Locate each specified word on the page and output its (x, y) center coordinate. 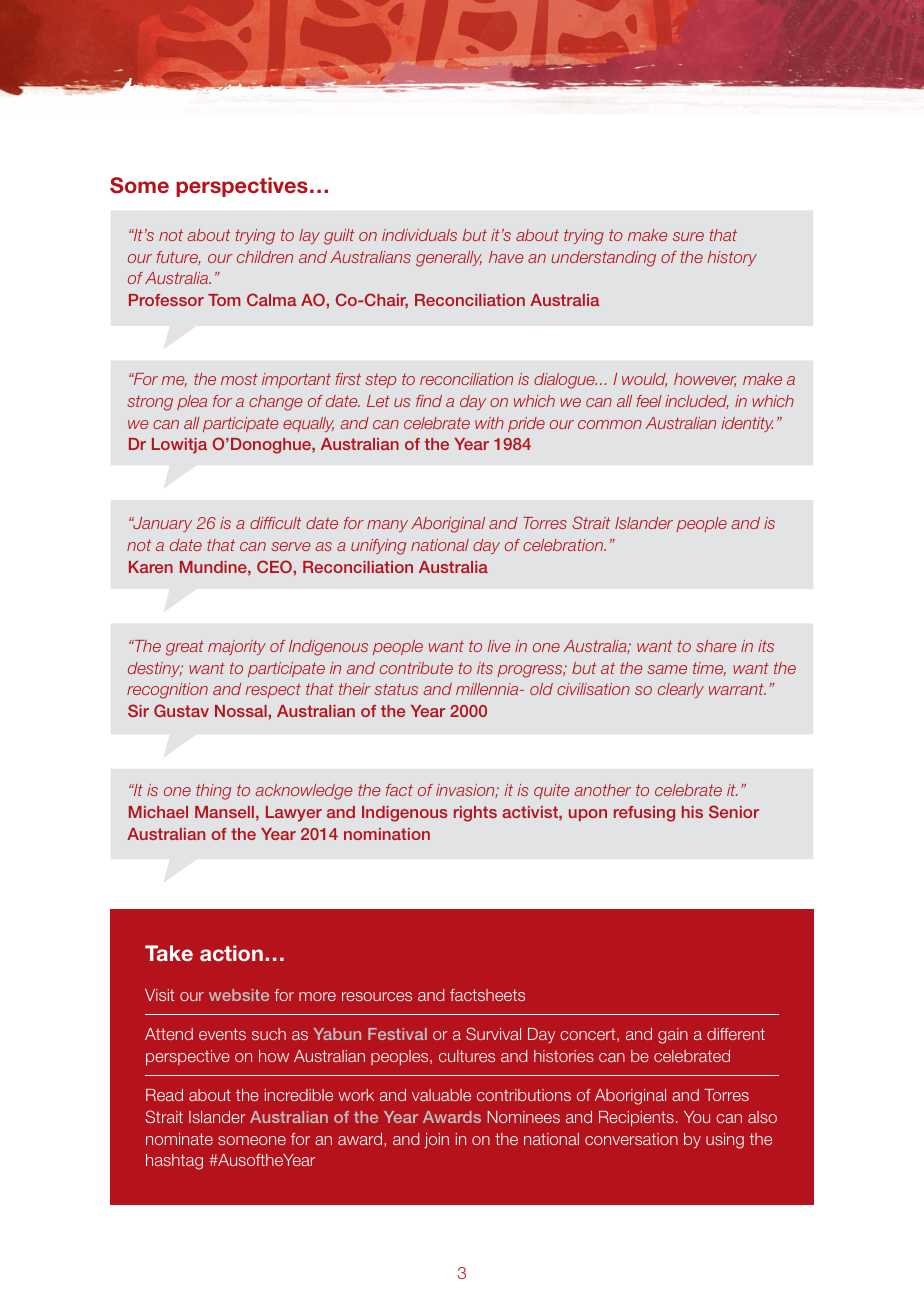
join (436, 1140)
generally (449, 259)
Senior (734, 811)
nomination (387, 834)
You (697, 1117)
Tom (224, 300)
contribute (416, 668)
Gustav (181, 710)
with (489, 423)
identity (747, 424)
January (162, 524)
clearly (681, 690)
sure (688, 236)
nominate (179, 1139)
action (231, 953)
